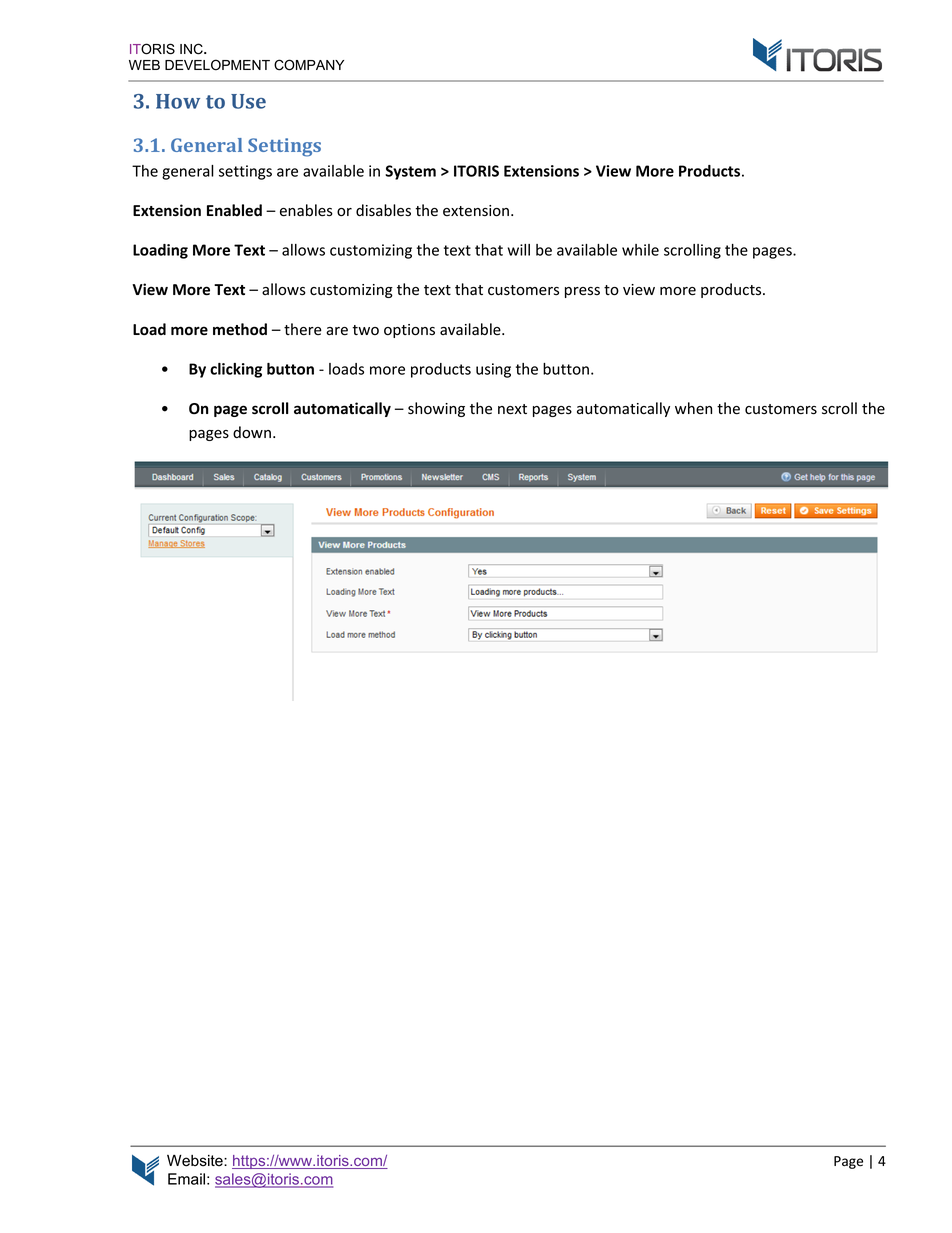 The height and width of the screenshot is (1233, 952). Describe the element at coordinates (365, 330) in the screenshot. I see `two` at that location.
